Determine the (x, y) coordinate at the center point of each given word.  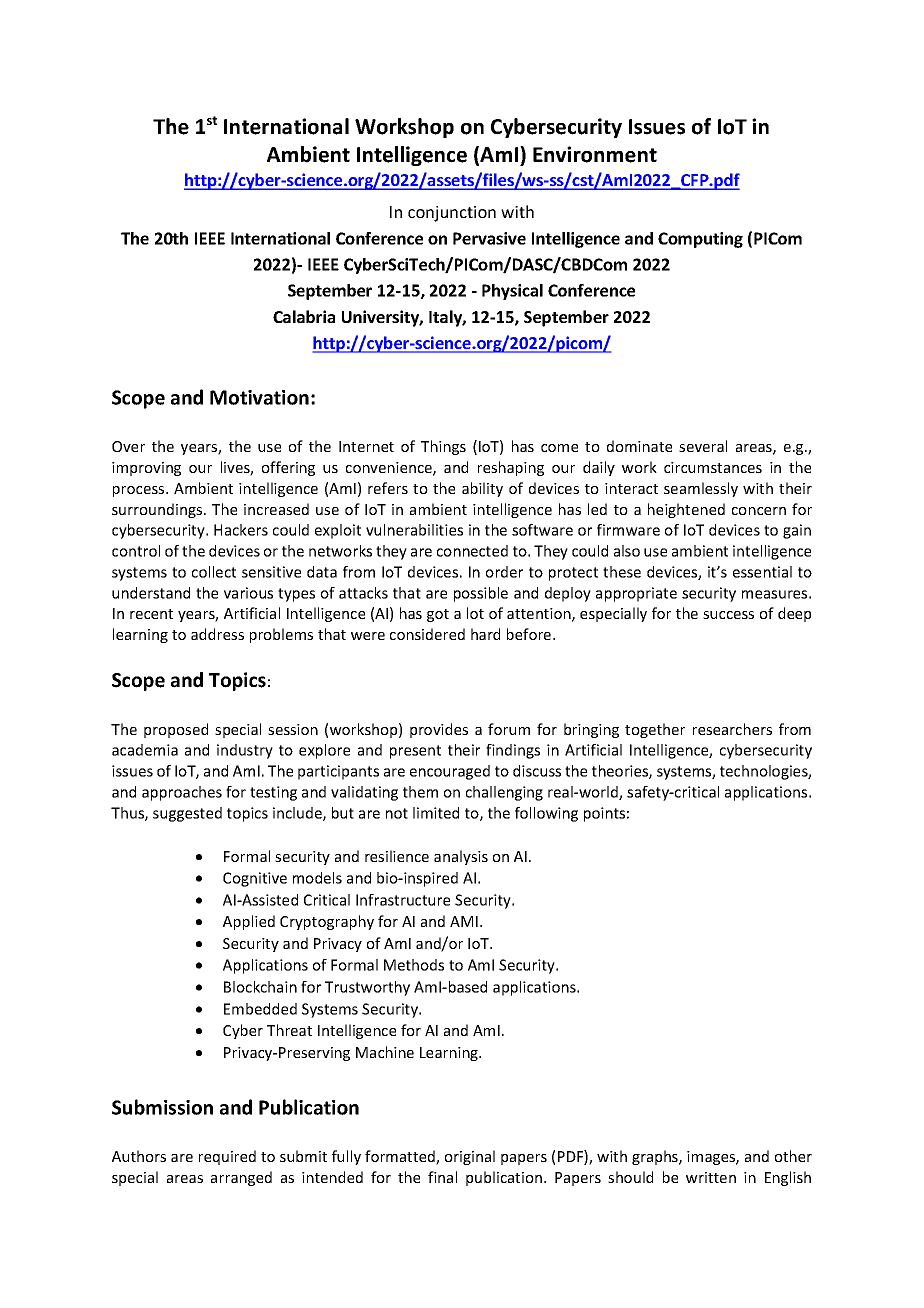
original (470, 1157)
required (227, 1157)
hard (485, 634)
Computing (700, 240)
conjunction (452, 214)
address (217, 634)
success (728, 615)
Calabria (304, 316)
